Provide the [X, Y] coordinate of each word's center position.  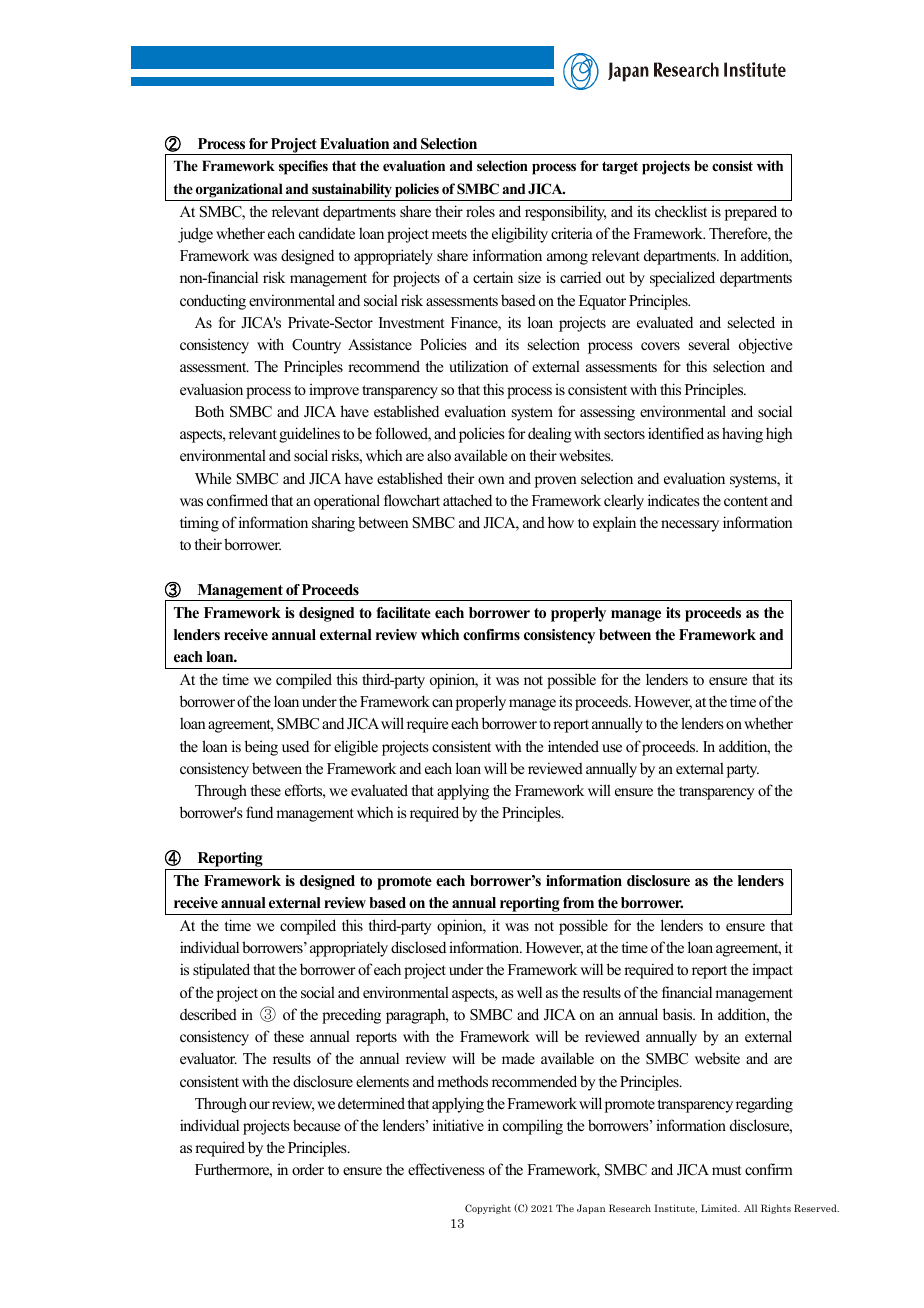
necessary [690, 526]
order [308, 1169]
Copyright [488, 1209]
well [529, 992]
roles [480, 211]
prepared [751, 213]
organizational [239, 190]
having [742, 435]
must [726, 1170]
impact [772, 971]
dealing [550, 435]
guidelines [309, 435]
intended [573, 746]
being [261, 748]
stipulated [221, 971]
